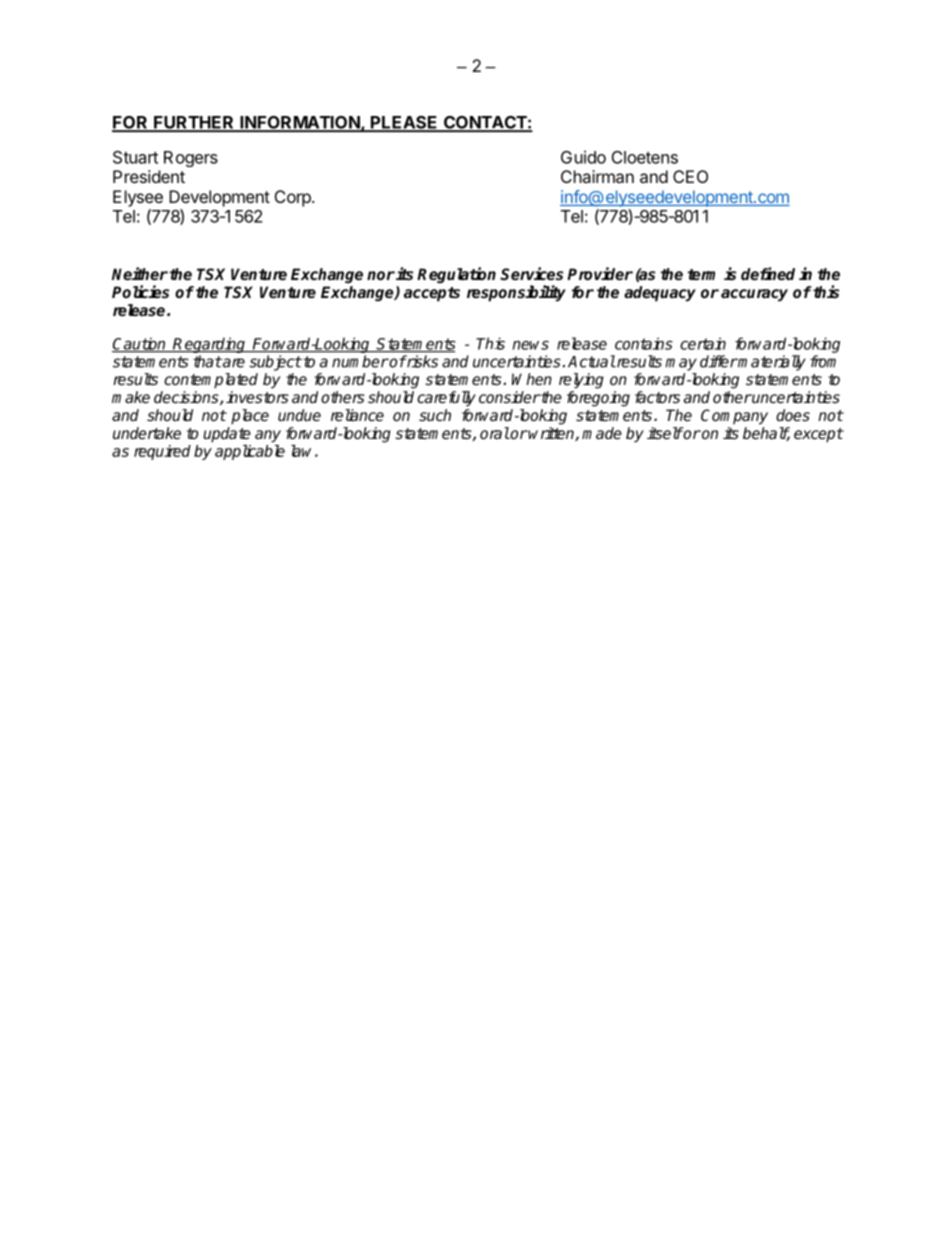 Image resolution: width=952 pixels, height=1233 pixels. I want to click on accepts, so click(432, 294).
